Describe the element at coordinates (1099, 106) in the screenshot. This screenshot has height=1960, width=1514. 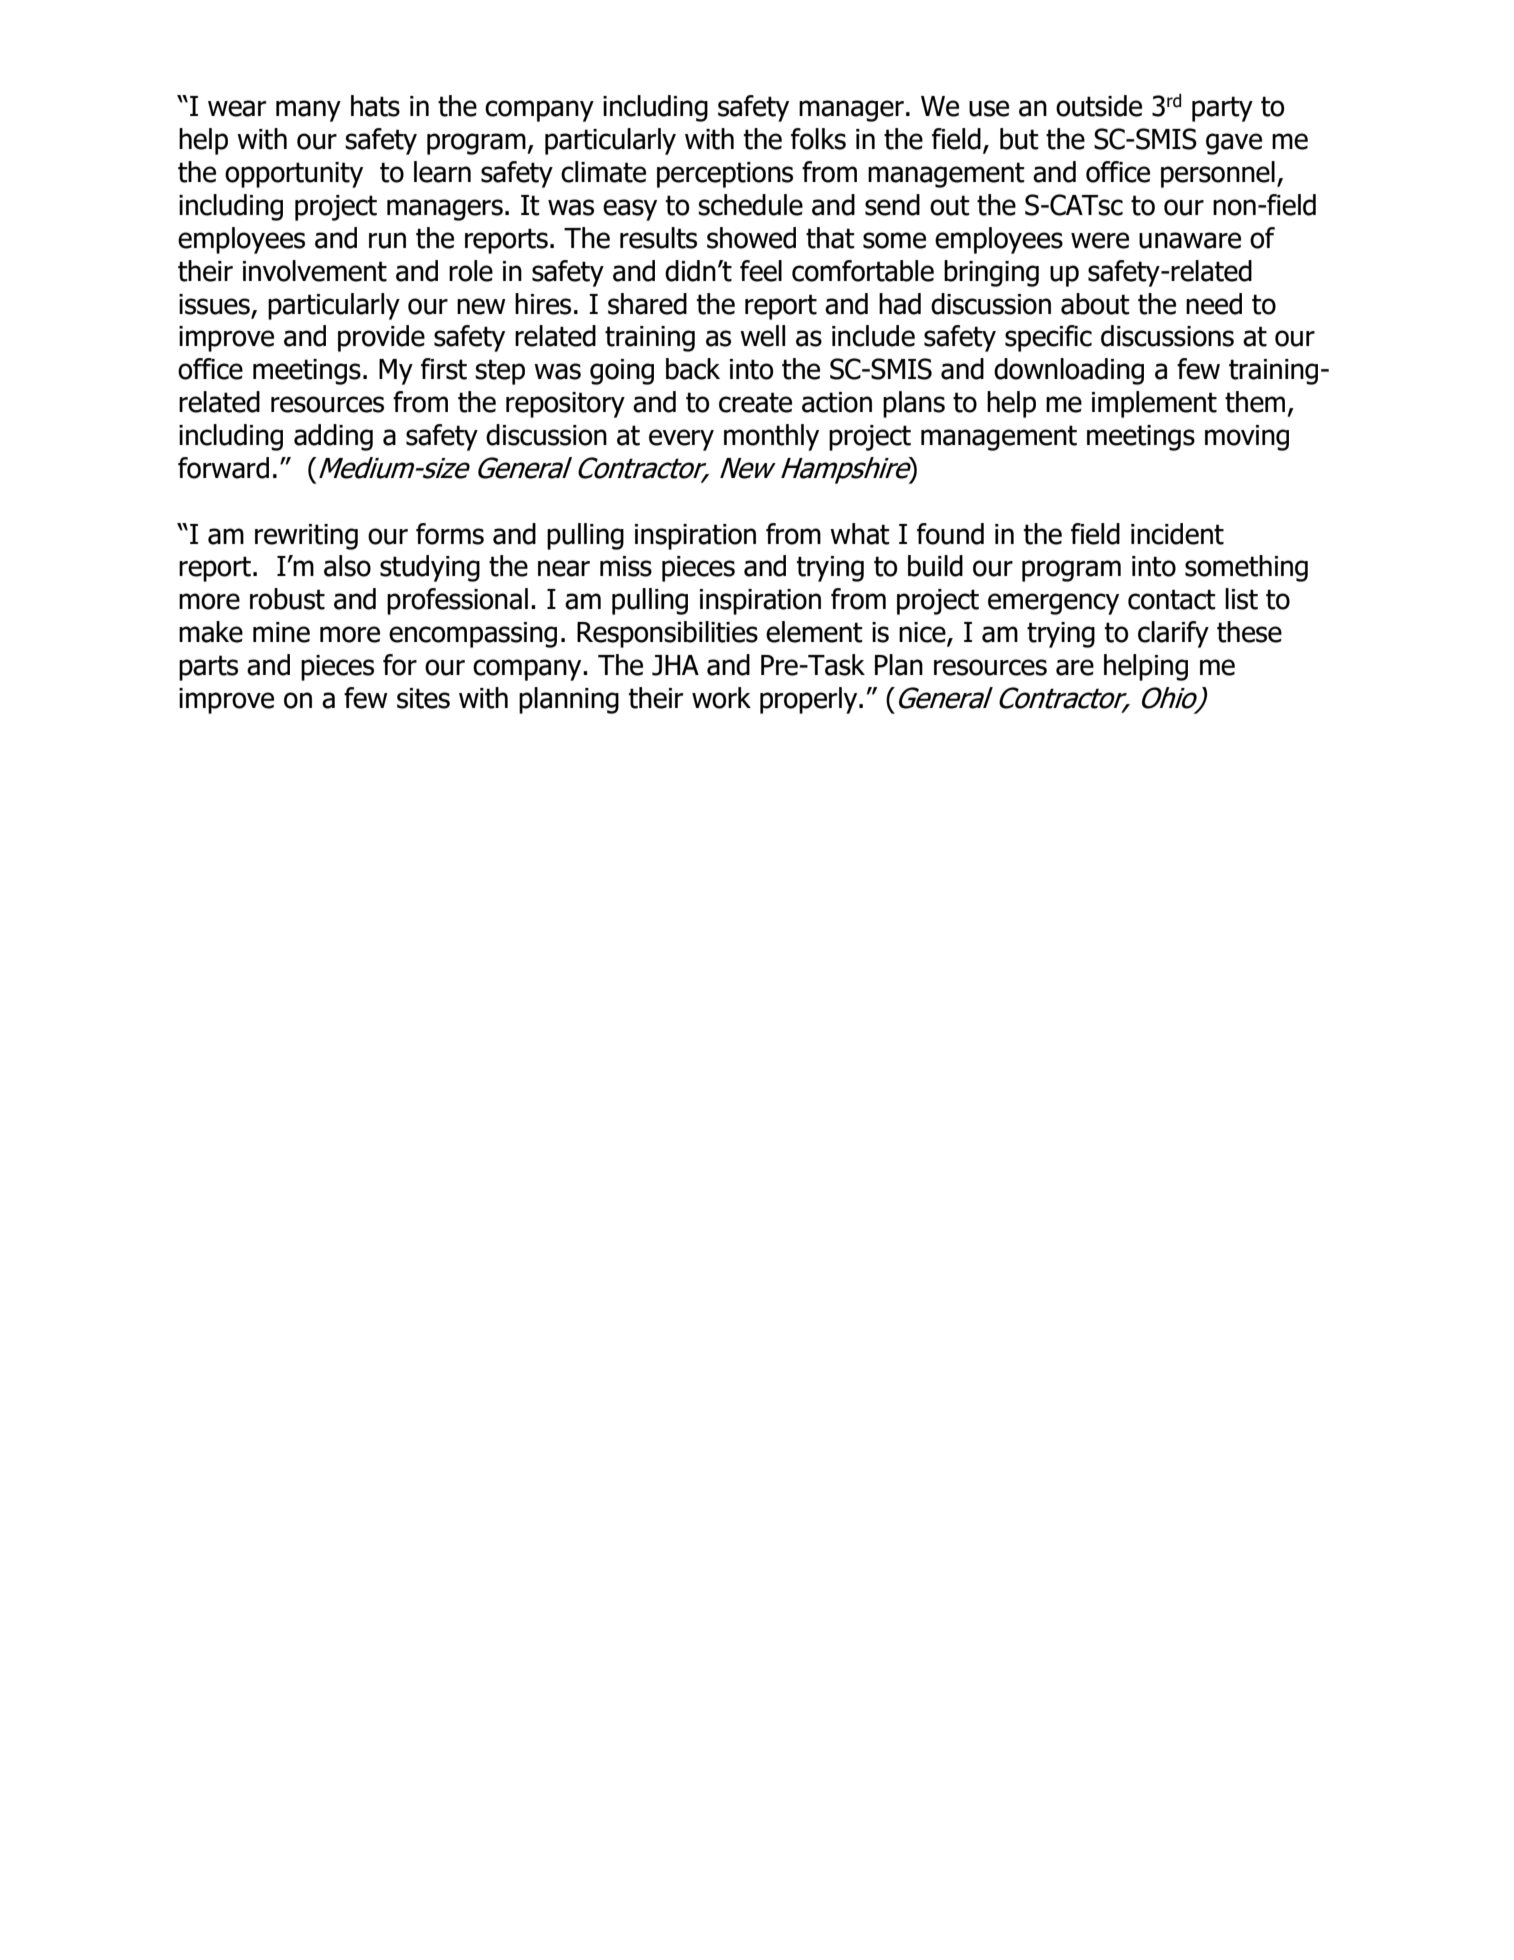
I see `outside` at that location.
